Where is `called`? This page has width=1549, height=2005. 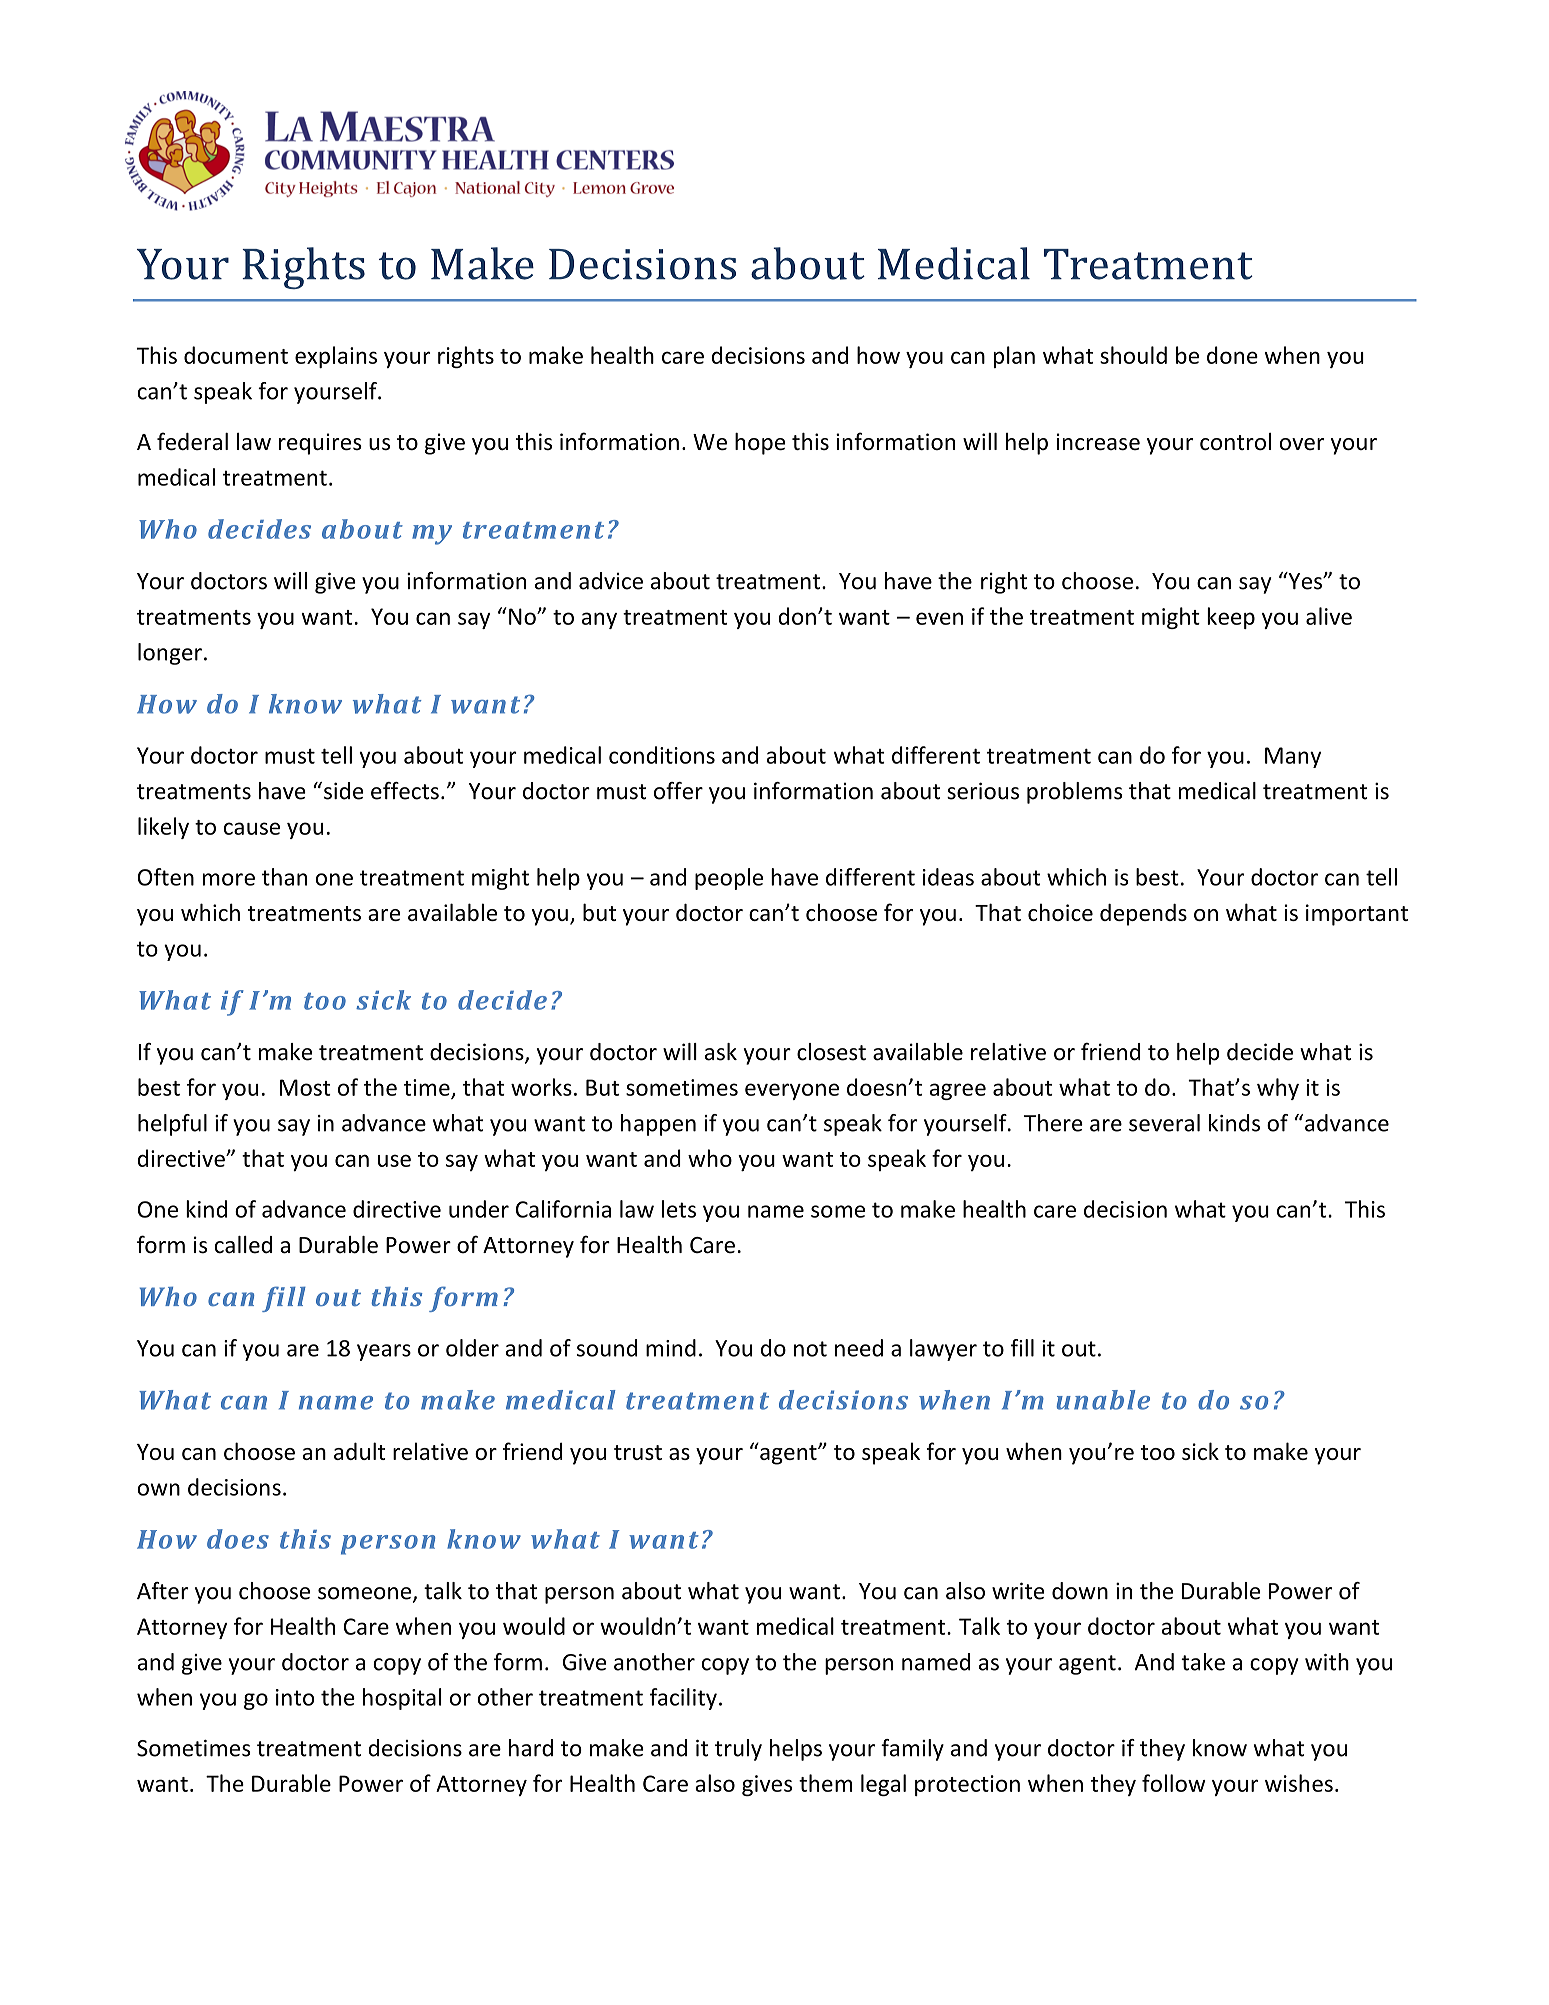 called is located at coordinates (243, 1245).
